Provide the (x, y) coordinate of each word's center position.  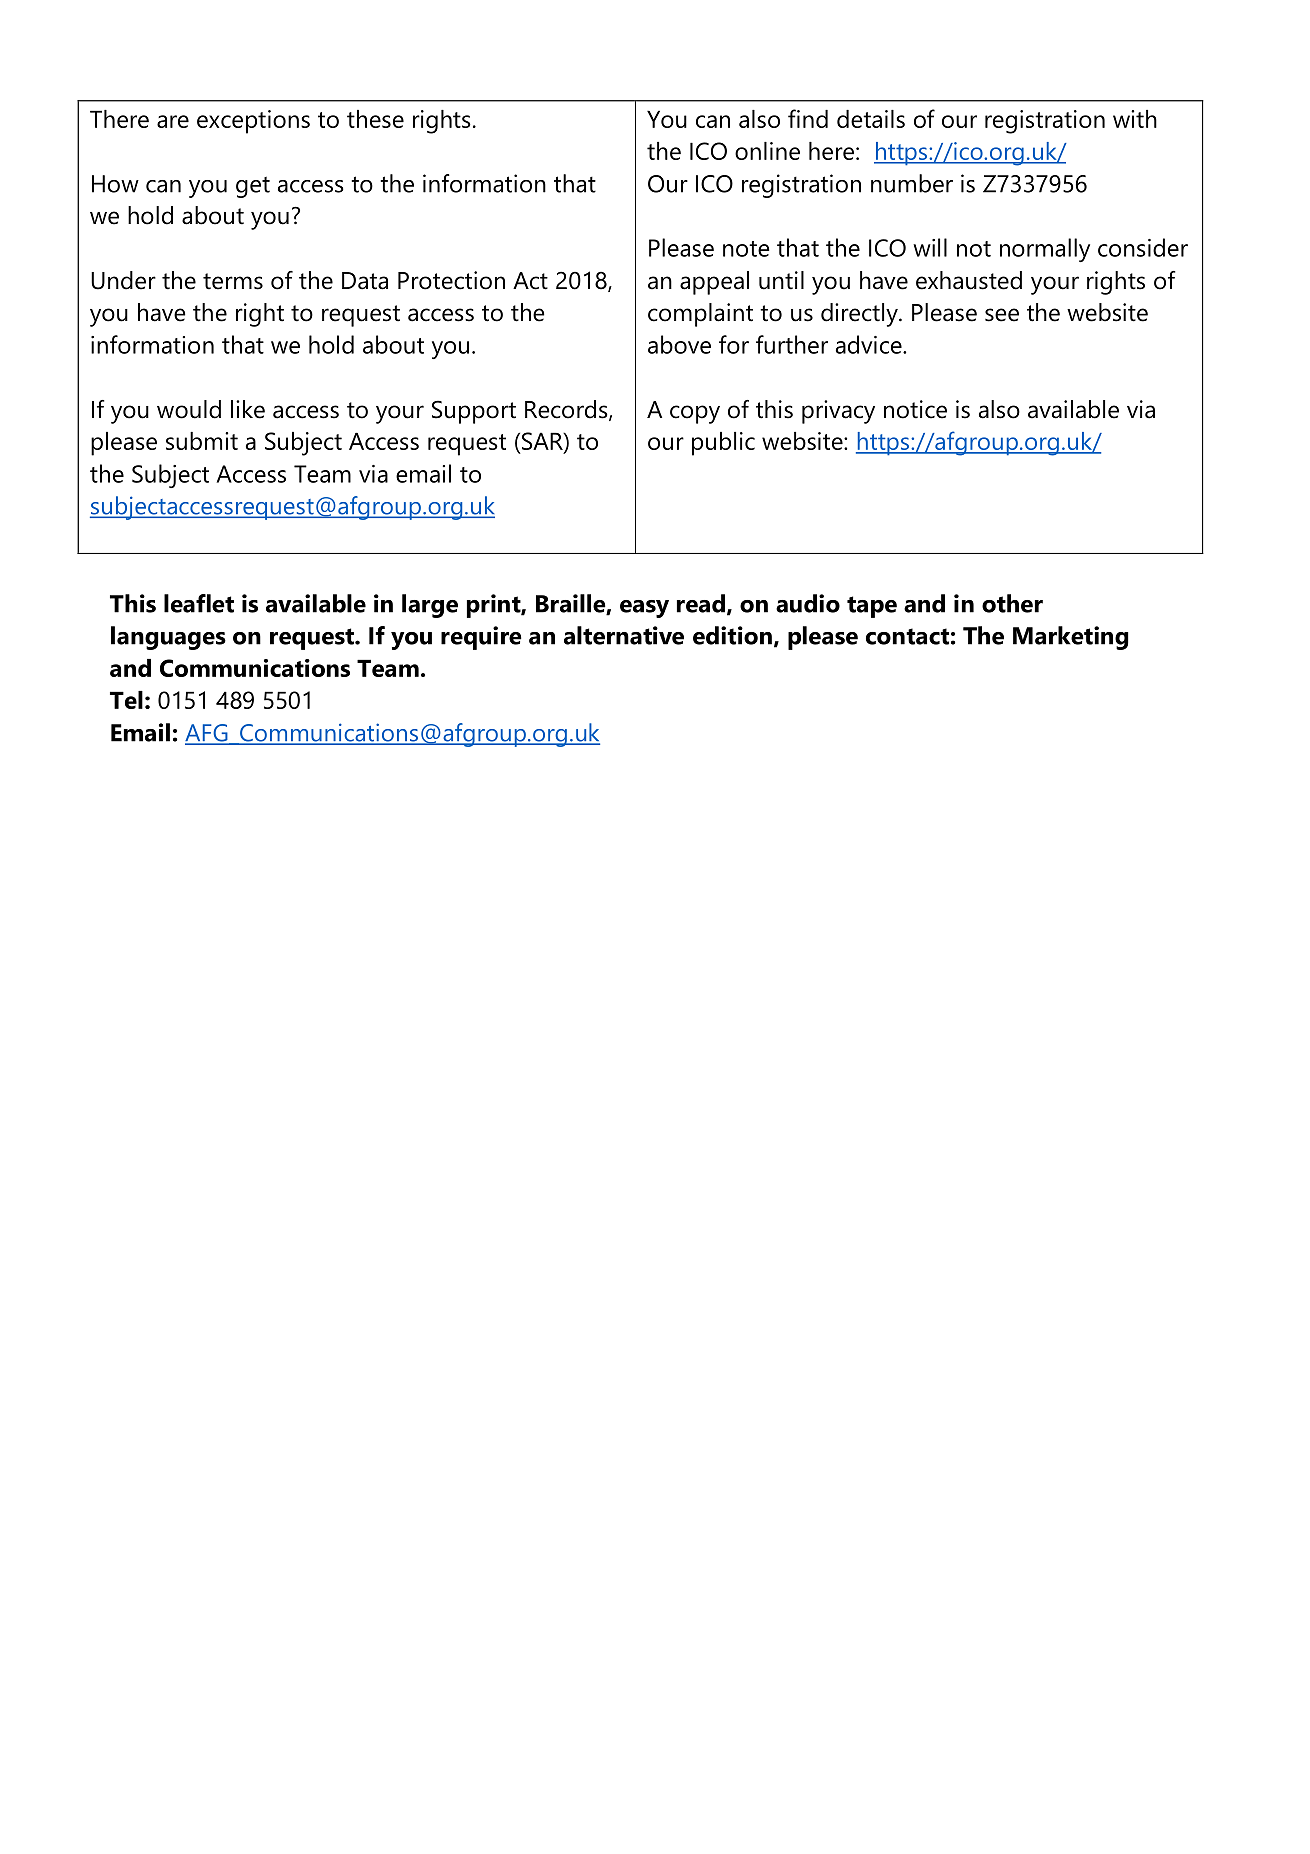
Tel (126, 700)
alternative (624, 635)
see (1002, 315)
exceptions (253, 122)
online (767, 151)
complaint (700, 315)
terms (233, 281)
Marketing (1071, 638)
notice (915, 409)
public (723, 444)
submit (202, 441)
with (1135, 119)
